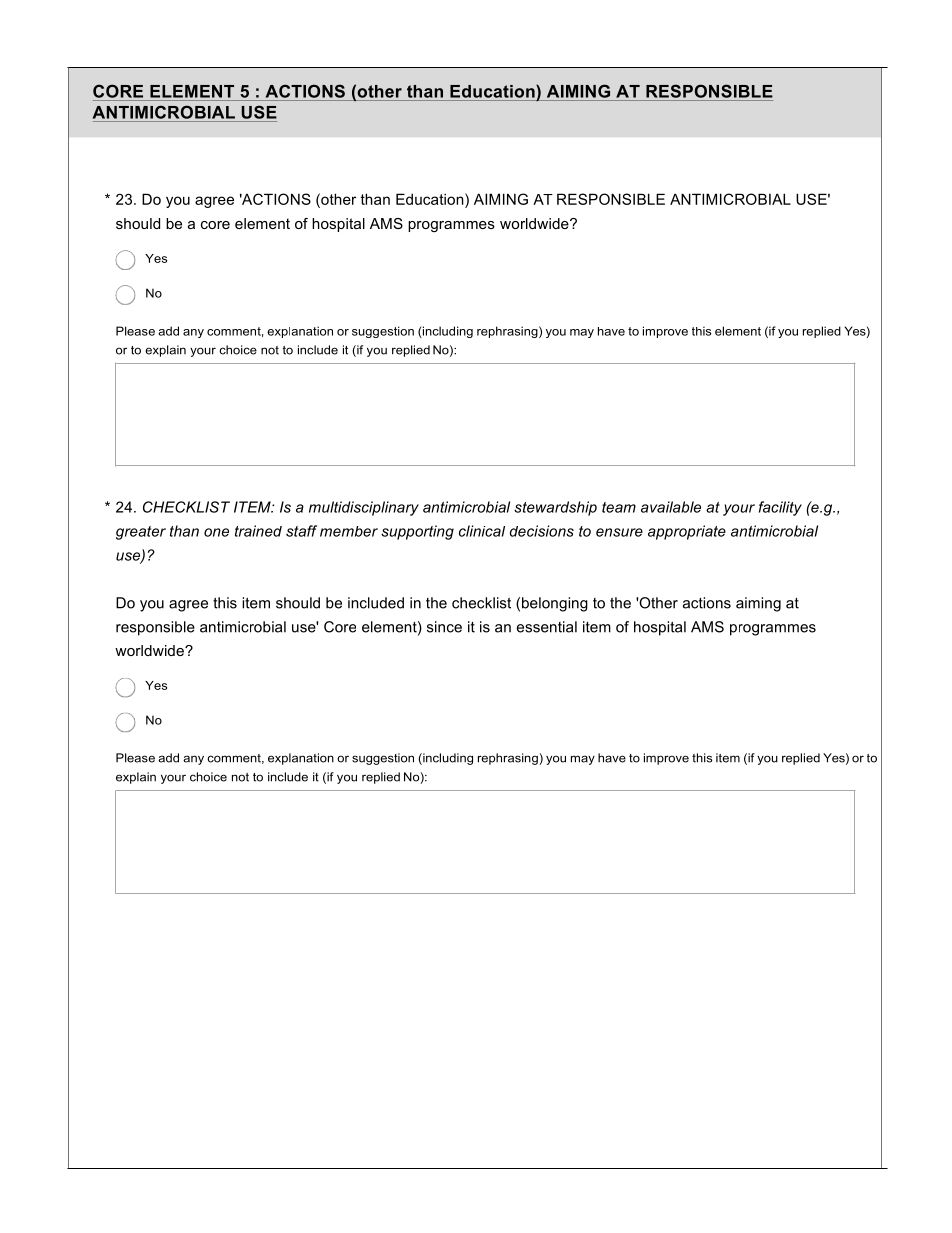 The height and width of the document is (1233, 952). Describe the element at coordinates (444, 627) in the document. I see `since` at that location.
